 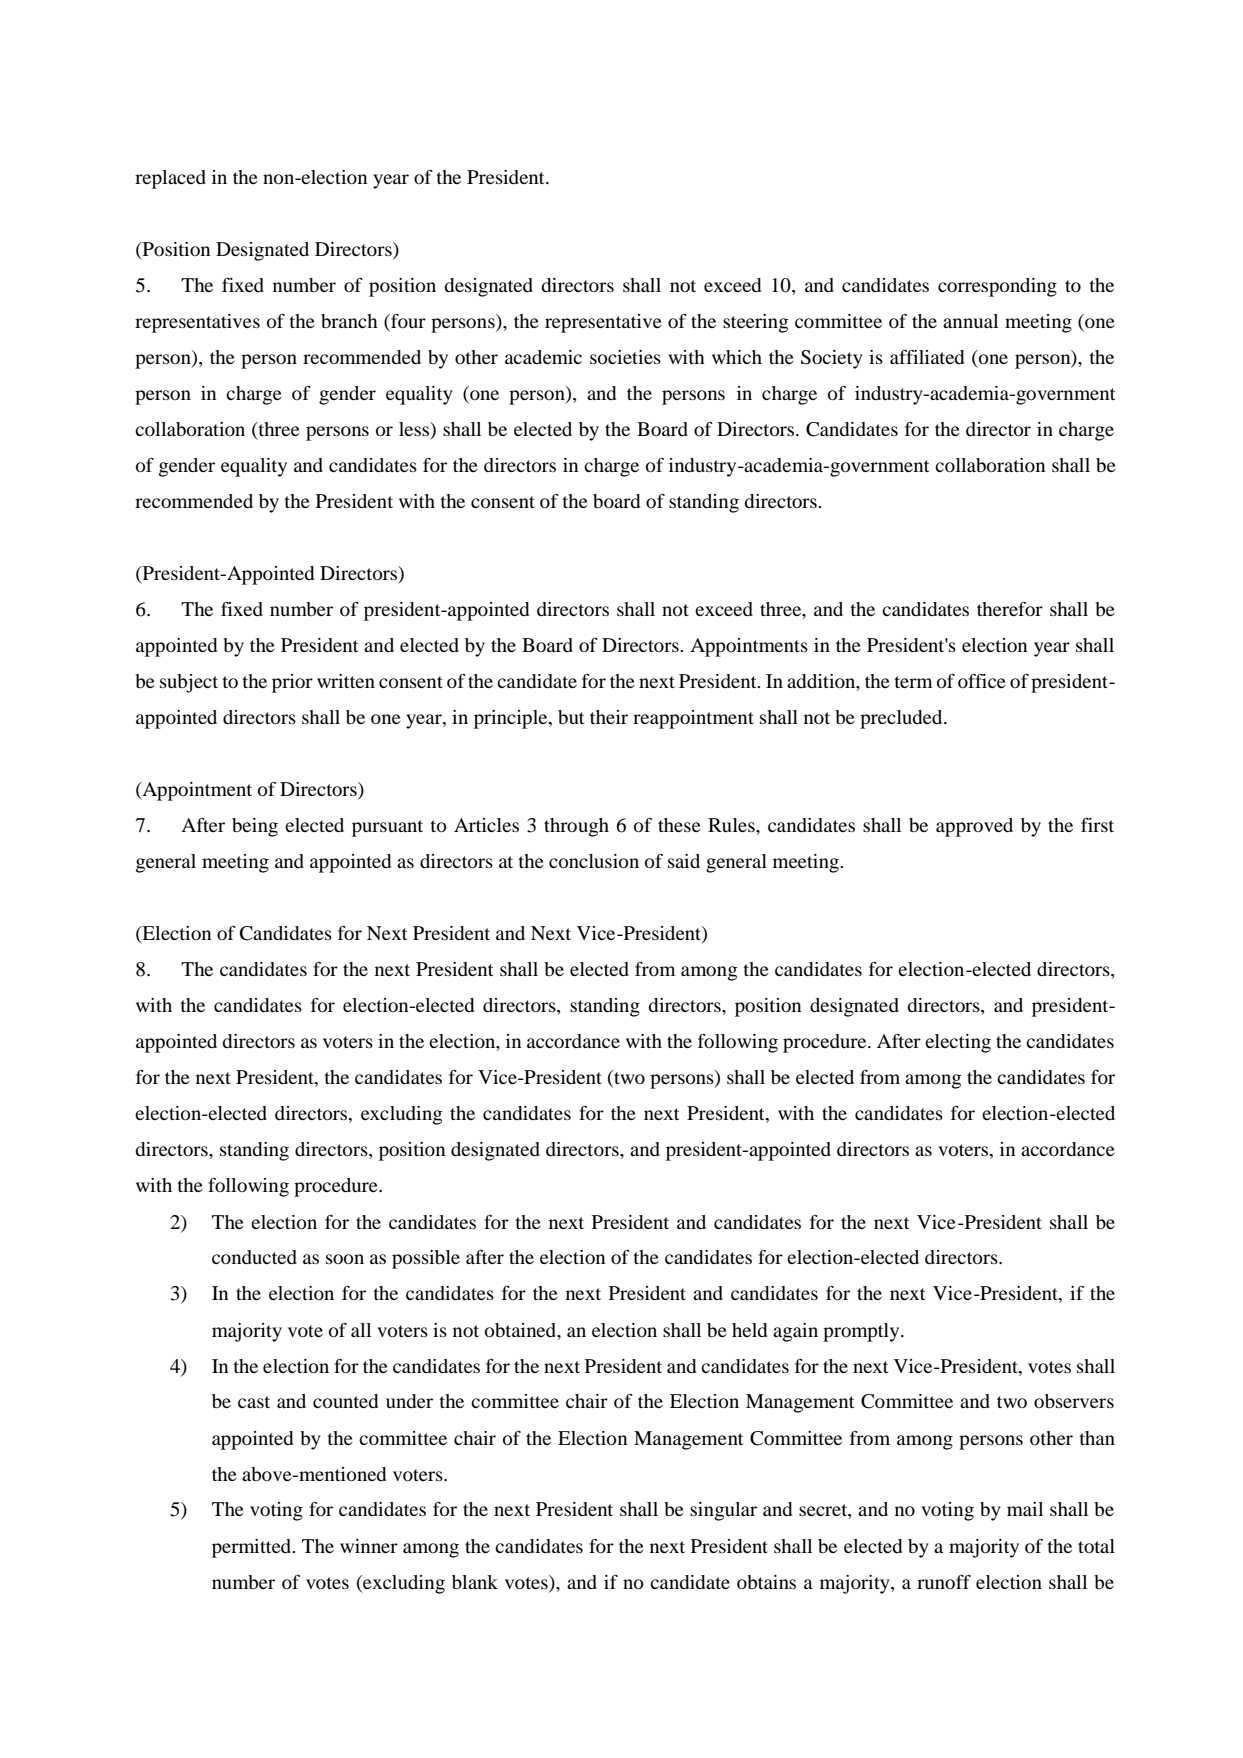 What do you see at coordinates (255, 827) in the screenshot?
I see `being` at bounding box center [255, 827].
